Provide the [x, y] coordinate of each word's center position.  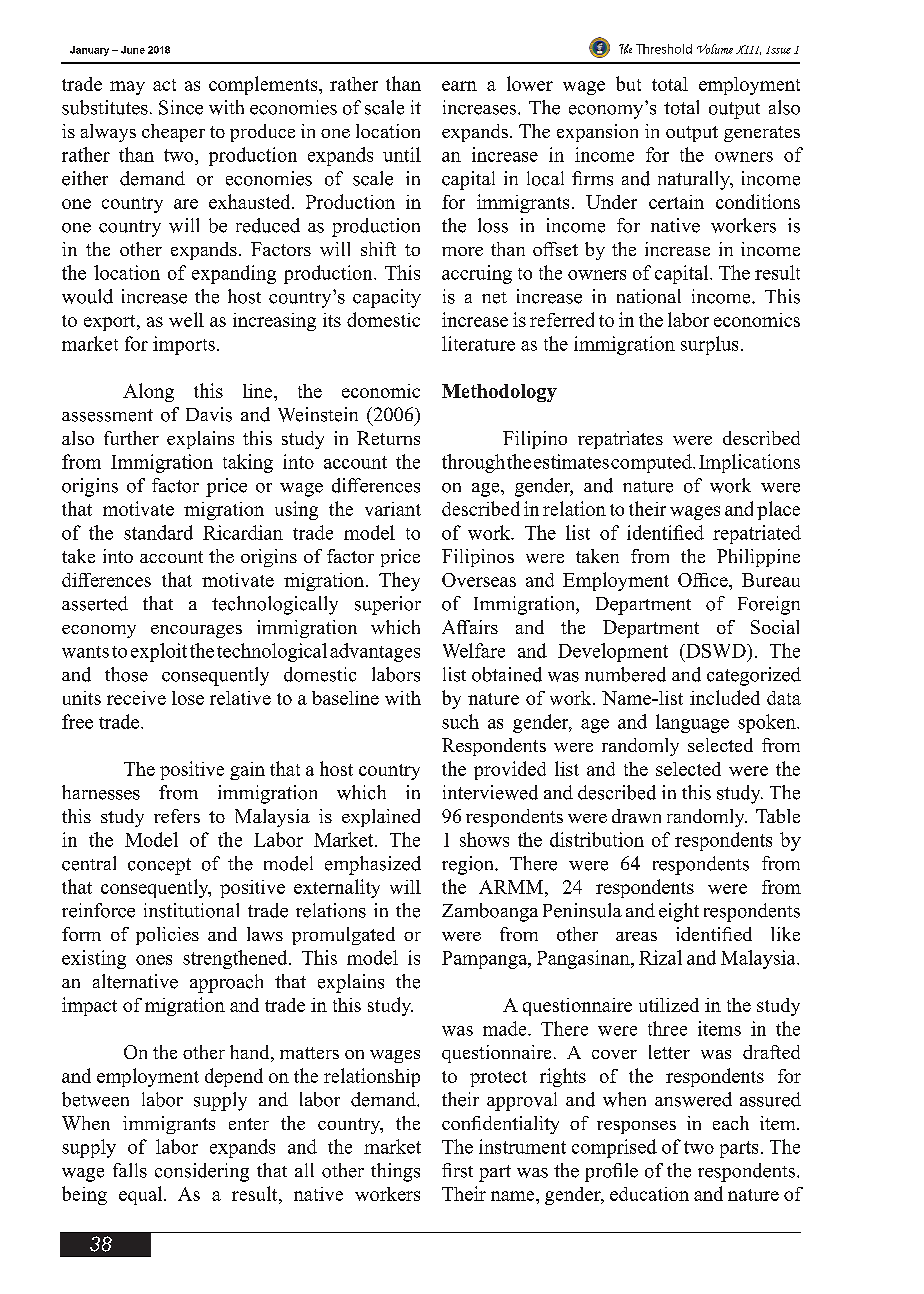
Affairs [470, 627]
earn [459, 86]
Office [704, 580]
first [457, 1170]
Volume [715, 49]
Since [181, 107]
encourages [196, 631]
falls [130, 1170]
